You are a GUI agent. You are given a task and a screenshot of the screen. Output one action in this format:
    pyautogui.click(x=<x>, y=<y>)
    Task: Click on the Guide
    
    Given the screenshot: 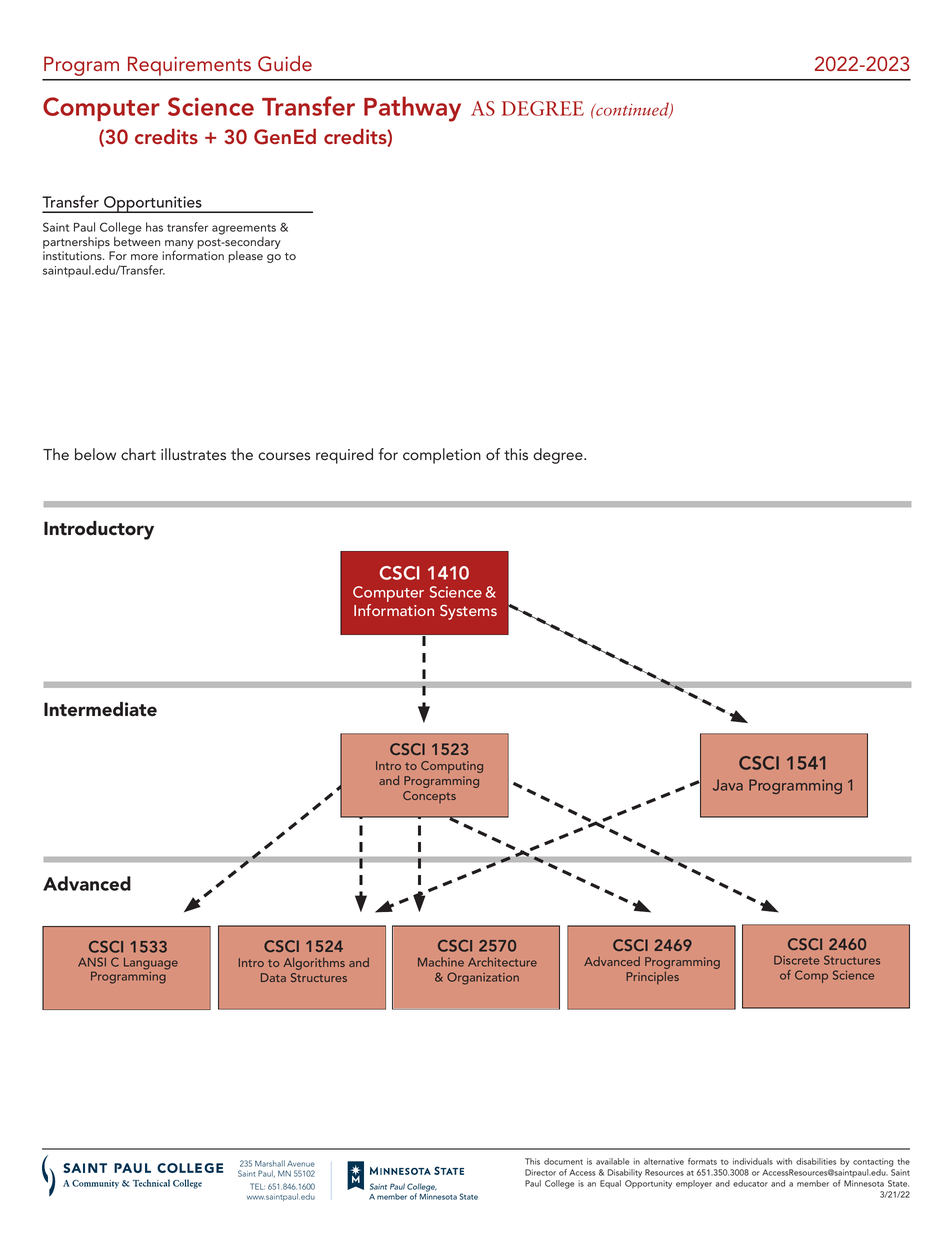 What is the action you would take?
    pyautogui.click(x=285, y=63)
